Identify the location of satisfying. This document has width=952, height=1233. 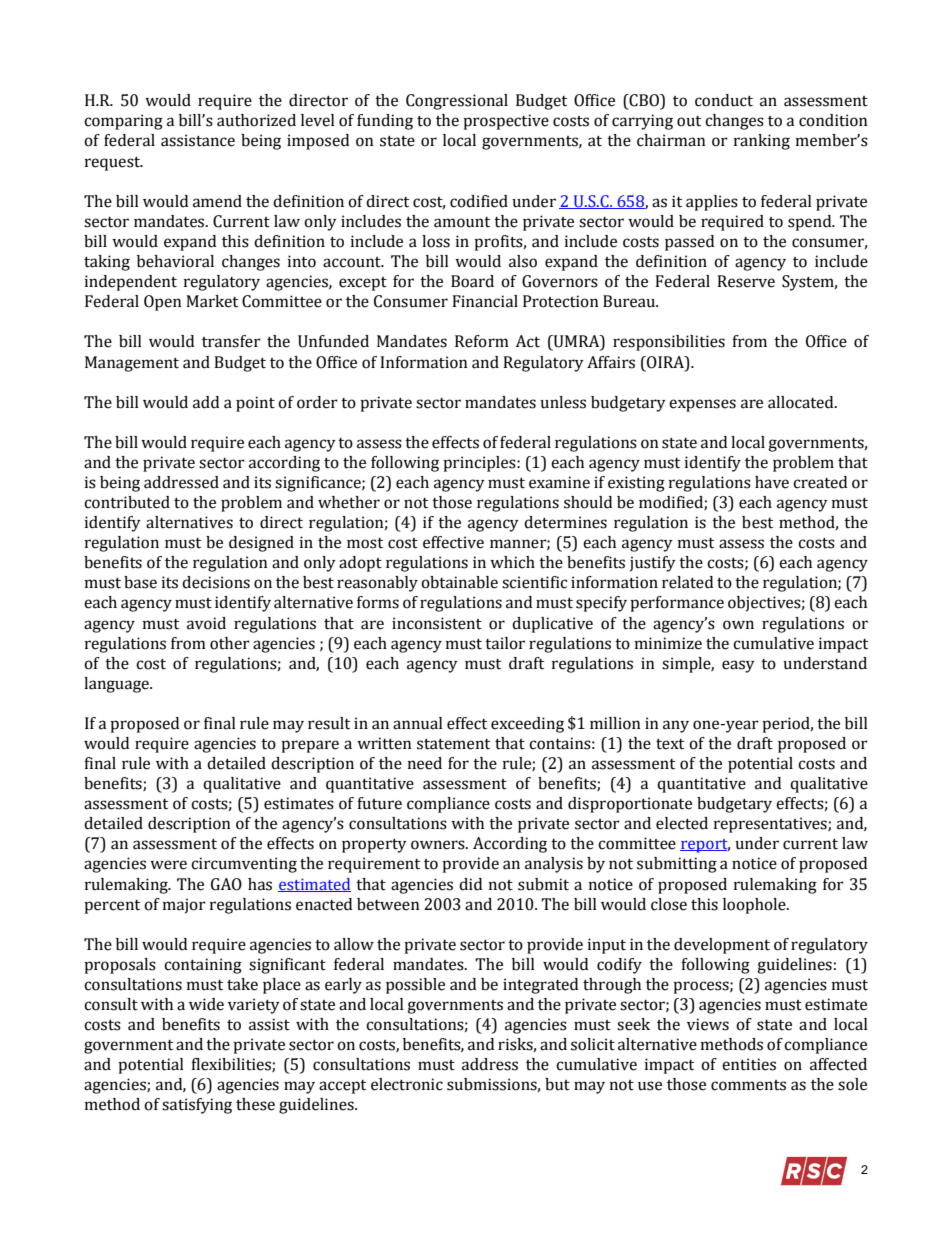
(197, 1106).
